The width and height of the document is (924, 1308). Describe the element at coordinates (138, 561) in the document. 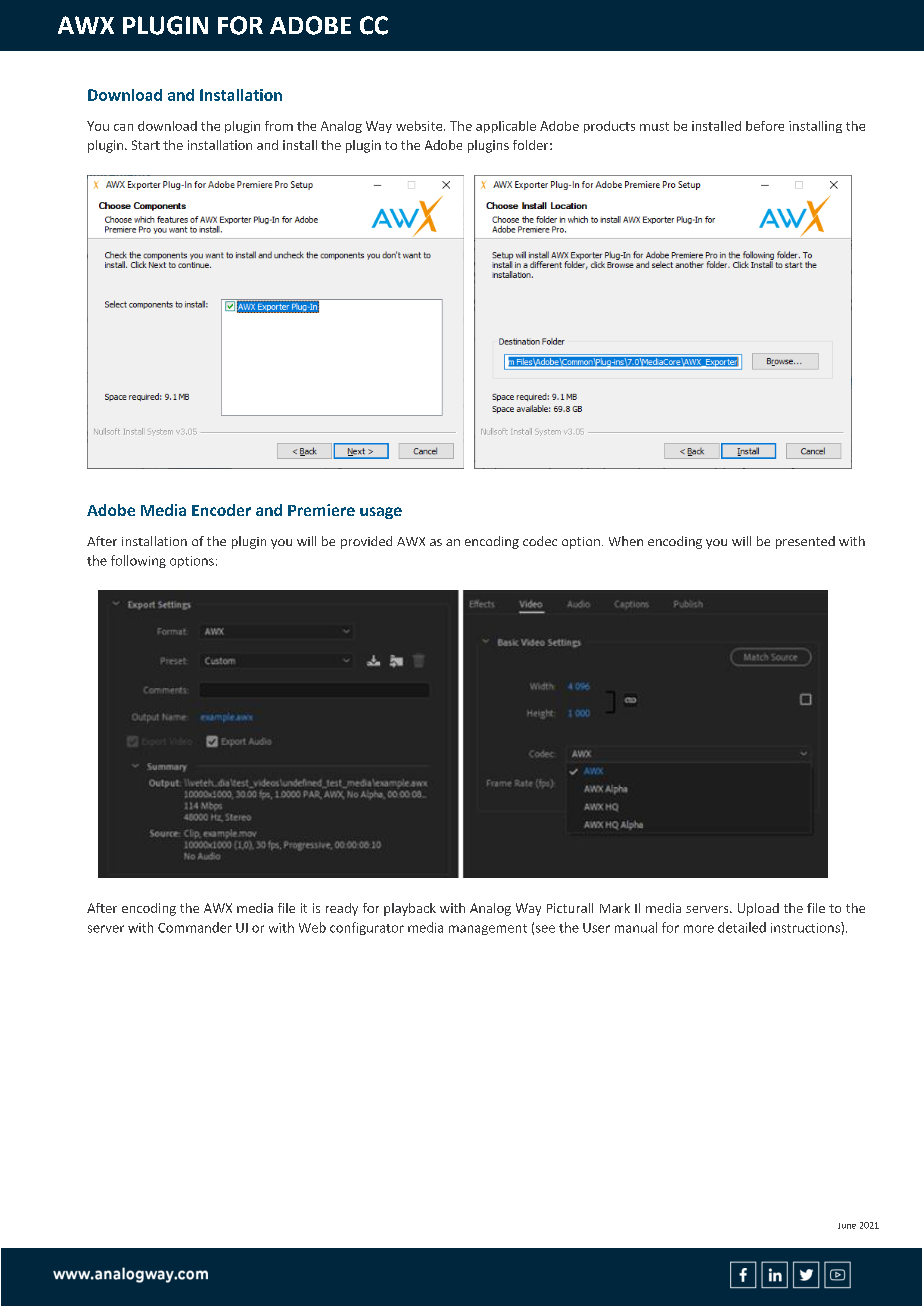

I see `following` at that location.
